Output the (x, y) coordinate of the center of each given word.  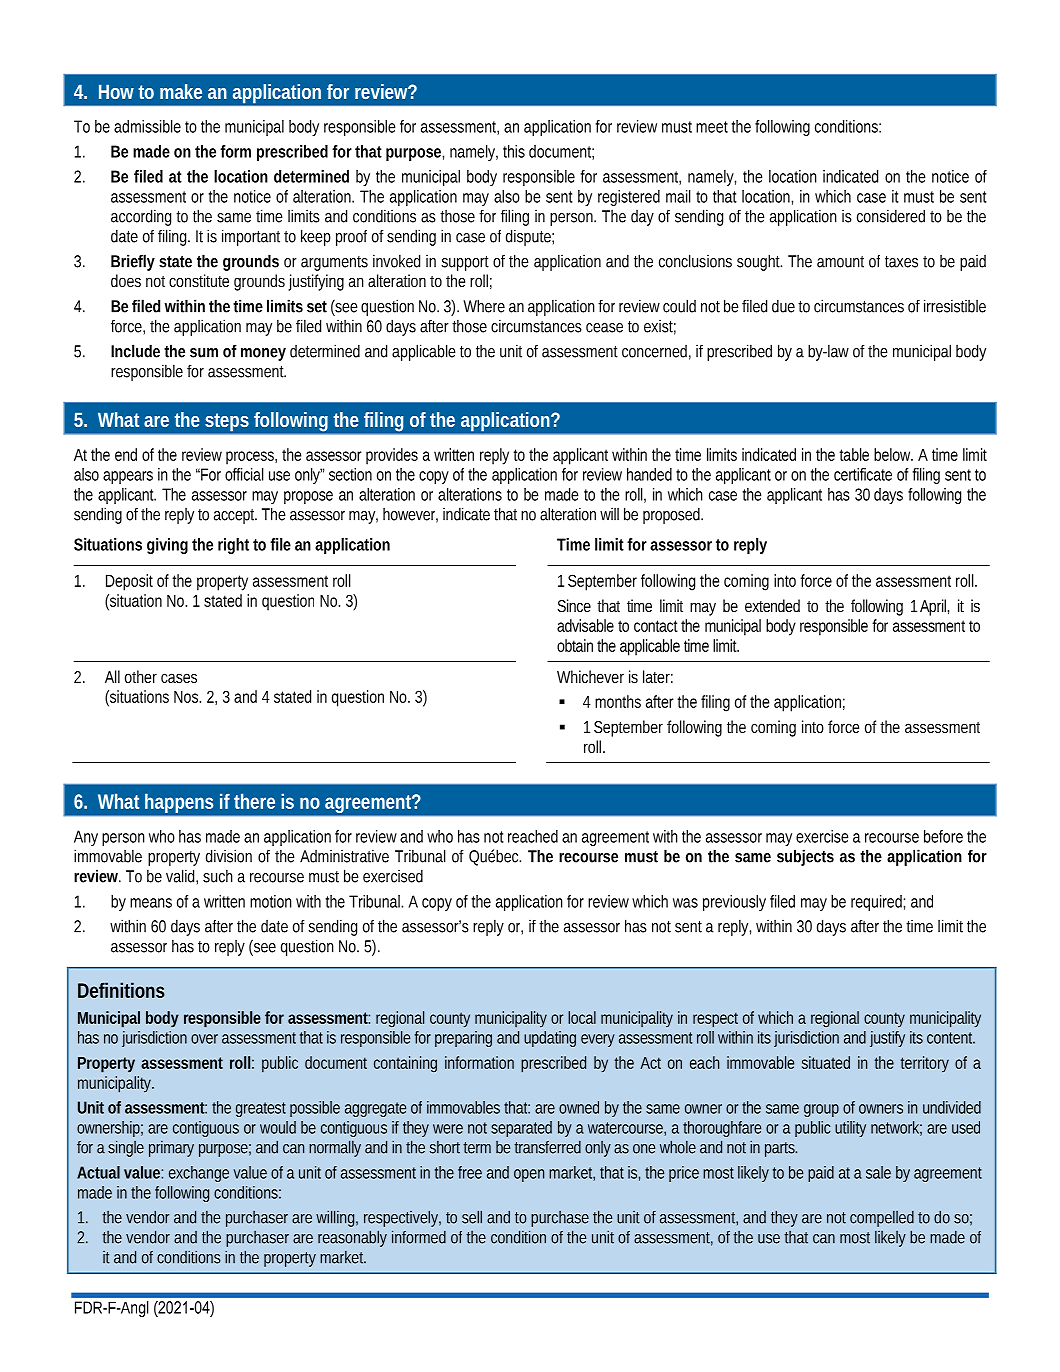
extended (772, 605)
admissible (147, 126)
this (514, 151)
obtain (575, 645)
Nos (187, 697)
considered (891, 216)
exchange (199, 1174)
